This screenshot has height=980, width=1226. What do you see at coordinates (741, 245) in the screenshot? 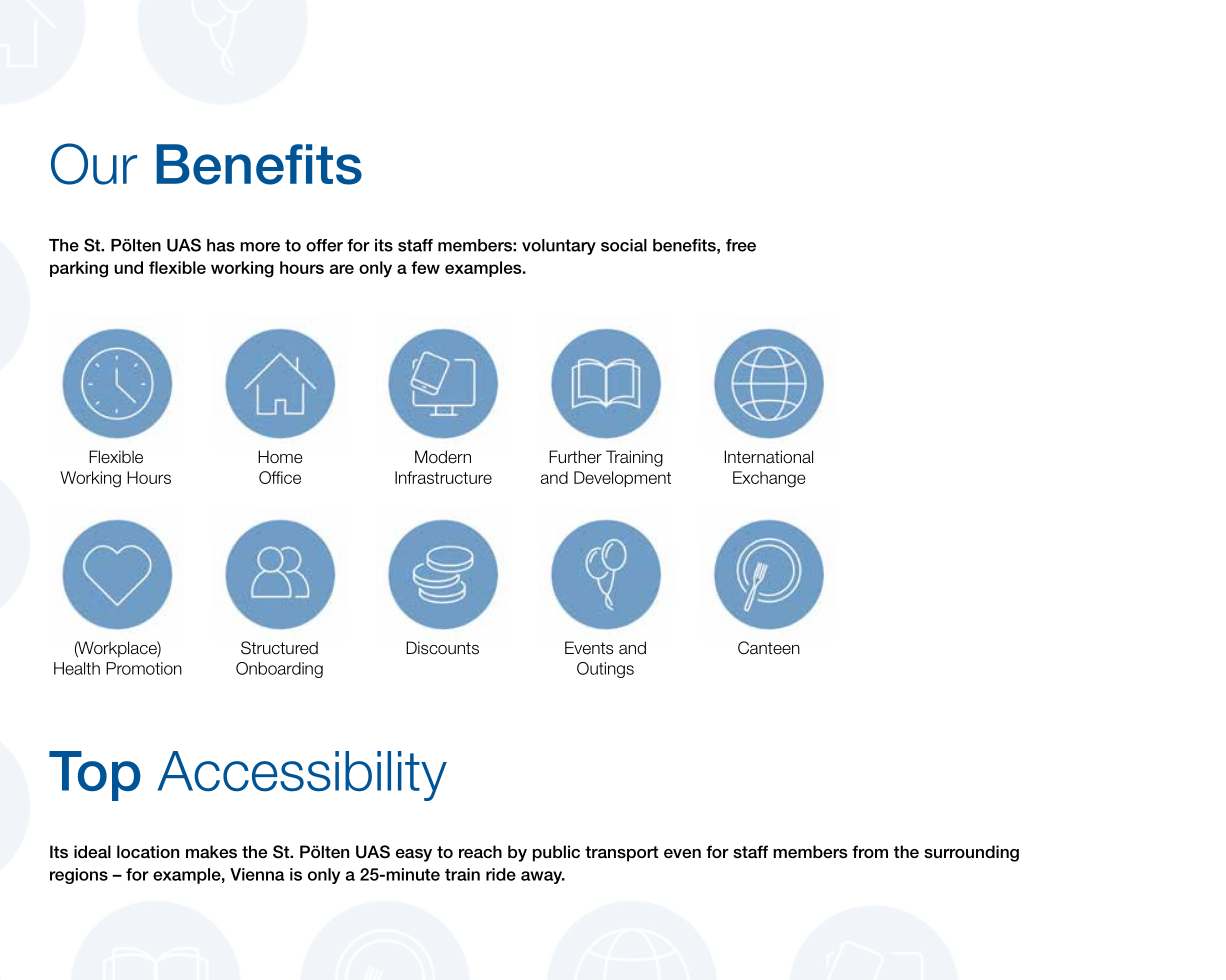
I see `free` at bounding box center [741, 245].
